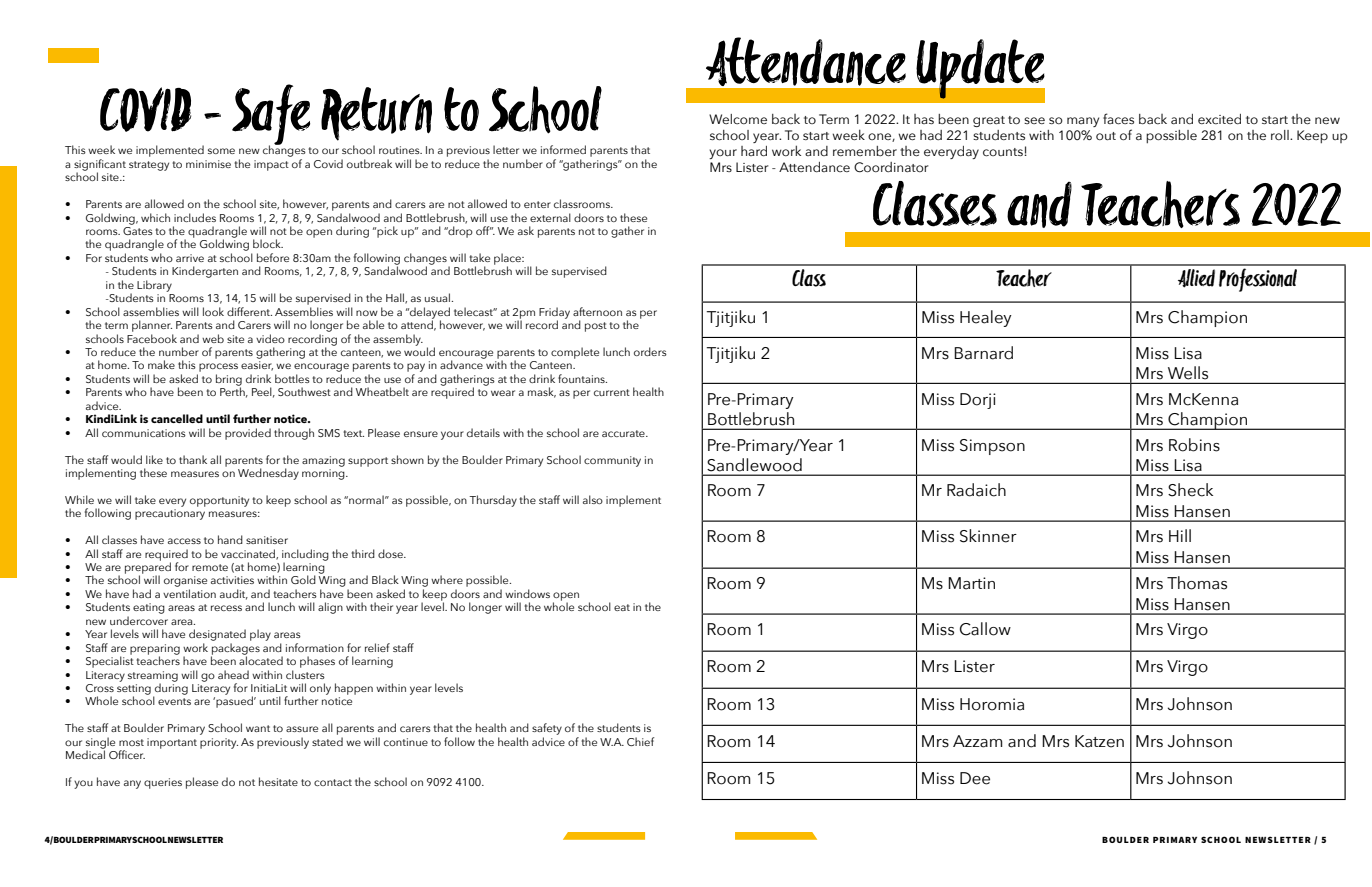  I want to click on Welcome, so click(738, 119).
